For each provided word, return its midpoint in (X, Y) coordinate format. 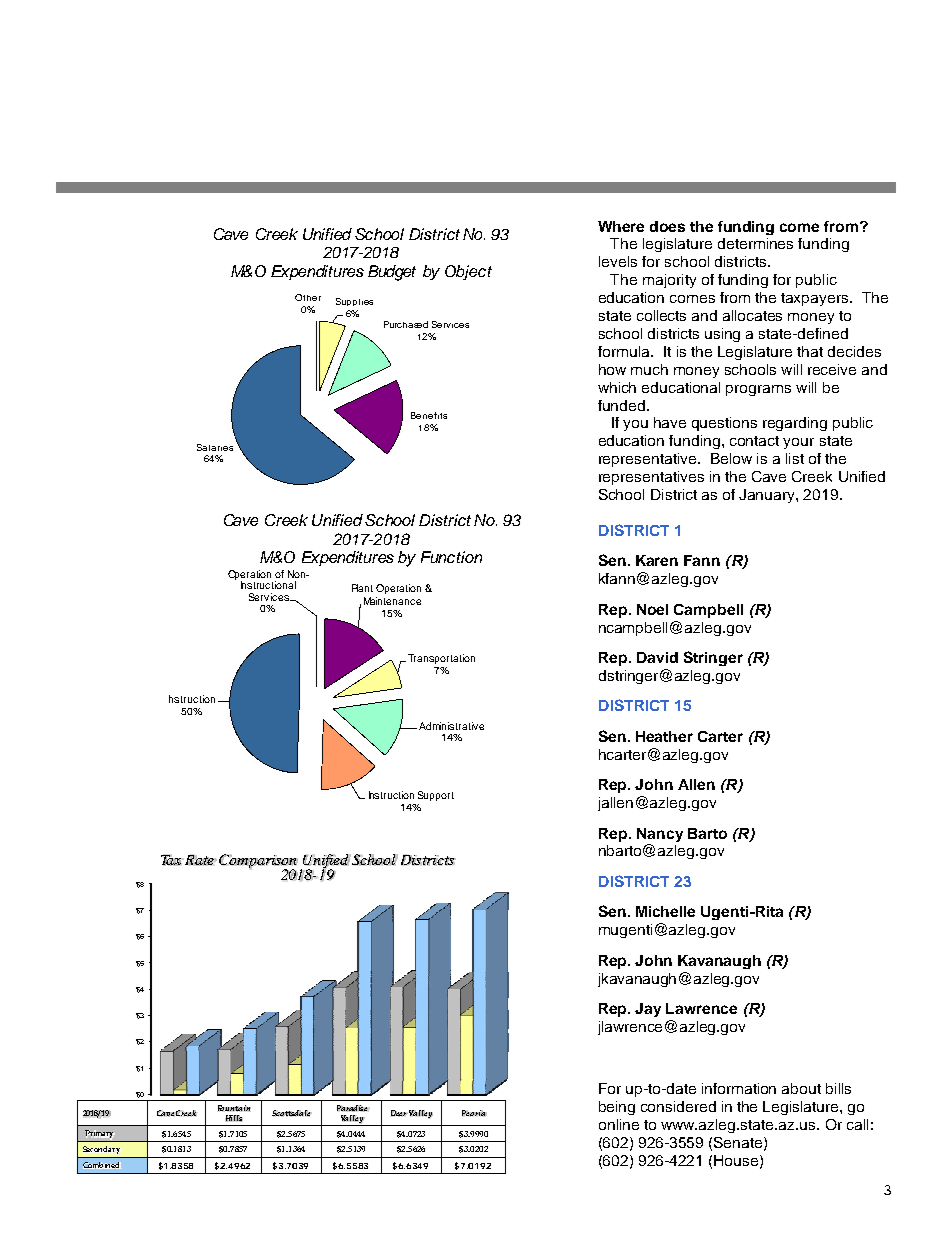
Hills (234, 1118)
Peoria (474, 1113)
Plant (362, 588)
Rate (201, 860)
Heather (664, 736)
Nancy (660, 835)
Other (308, 297)
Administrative (451, 726)
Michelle (665, 911)
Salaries (215, 447)
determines (755, 243)
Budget (392, 273)
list (795, 458)
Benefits (429, 415)
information (739, 1088)
